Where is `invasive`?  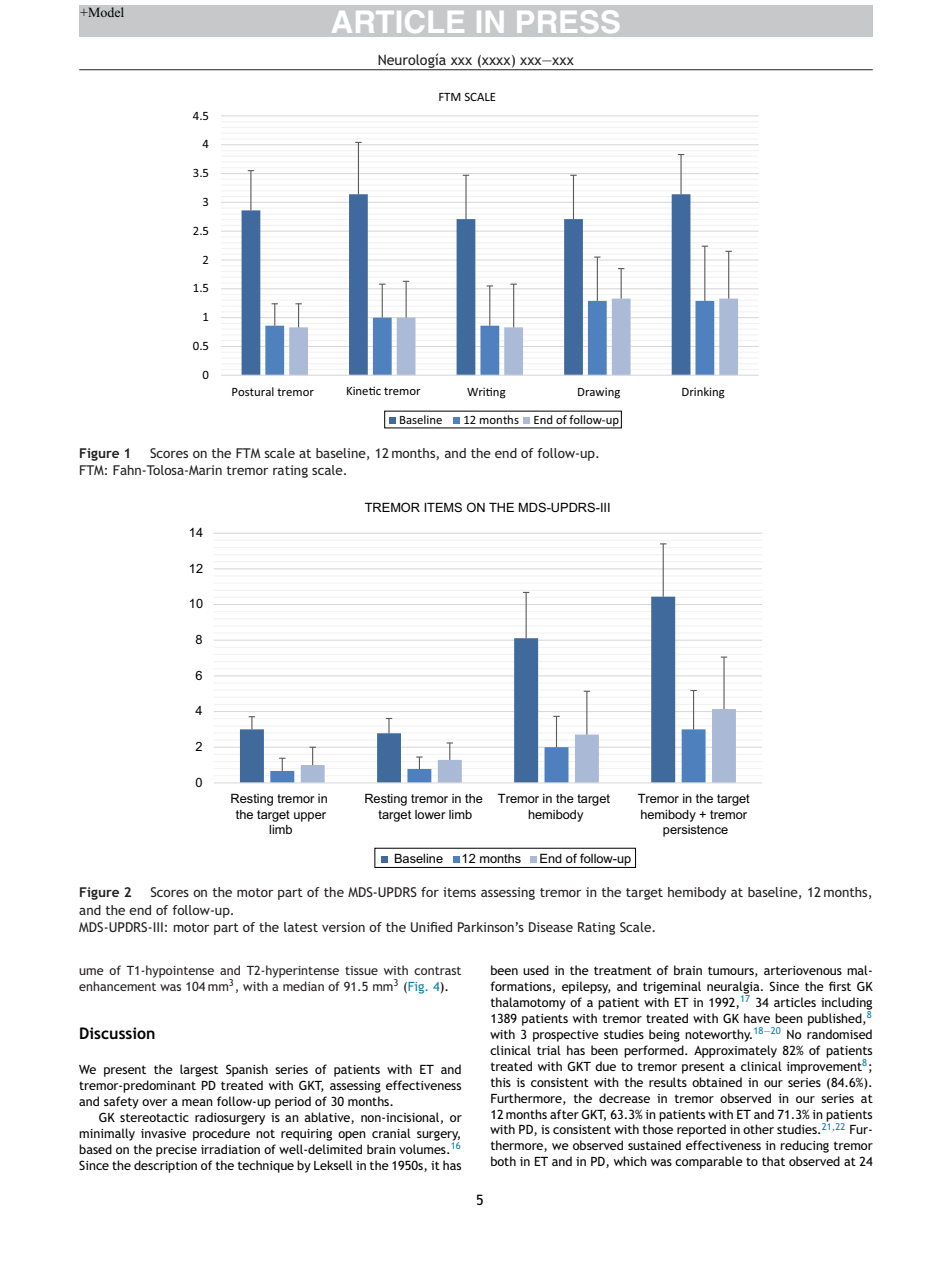
invasive is located at coordinates (163, 1133).
